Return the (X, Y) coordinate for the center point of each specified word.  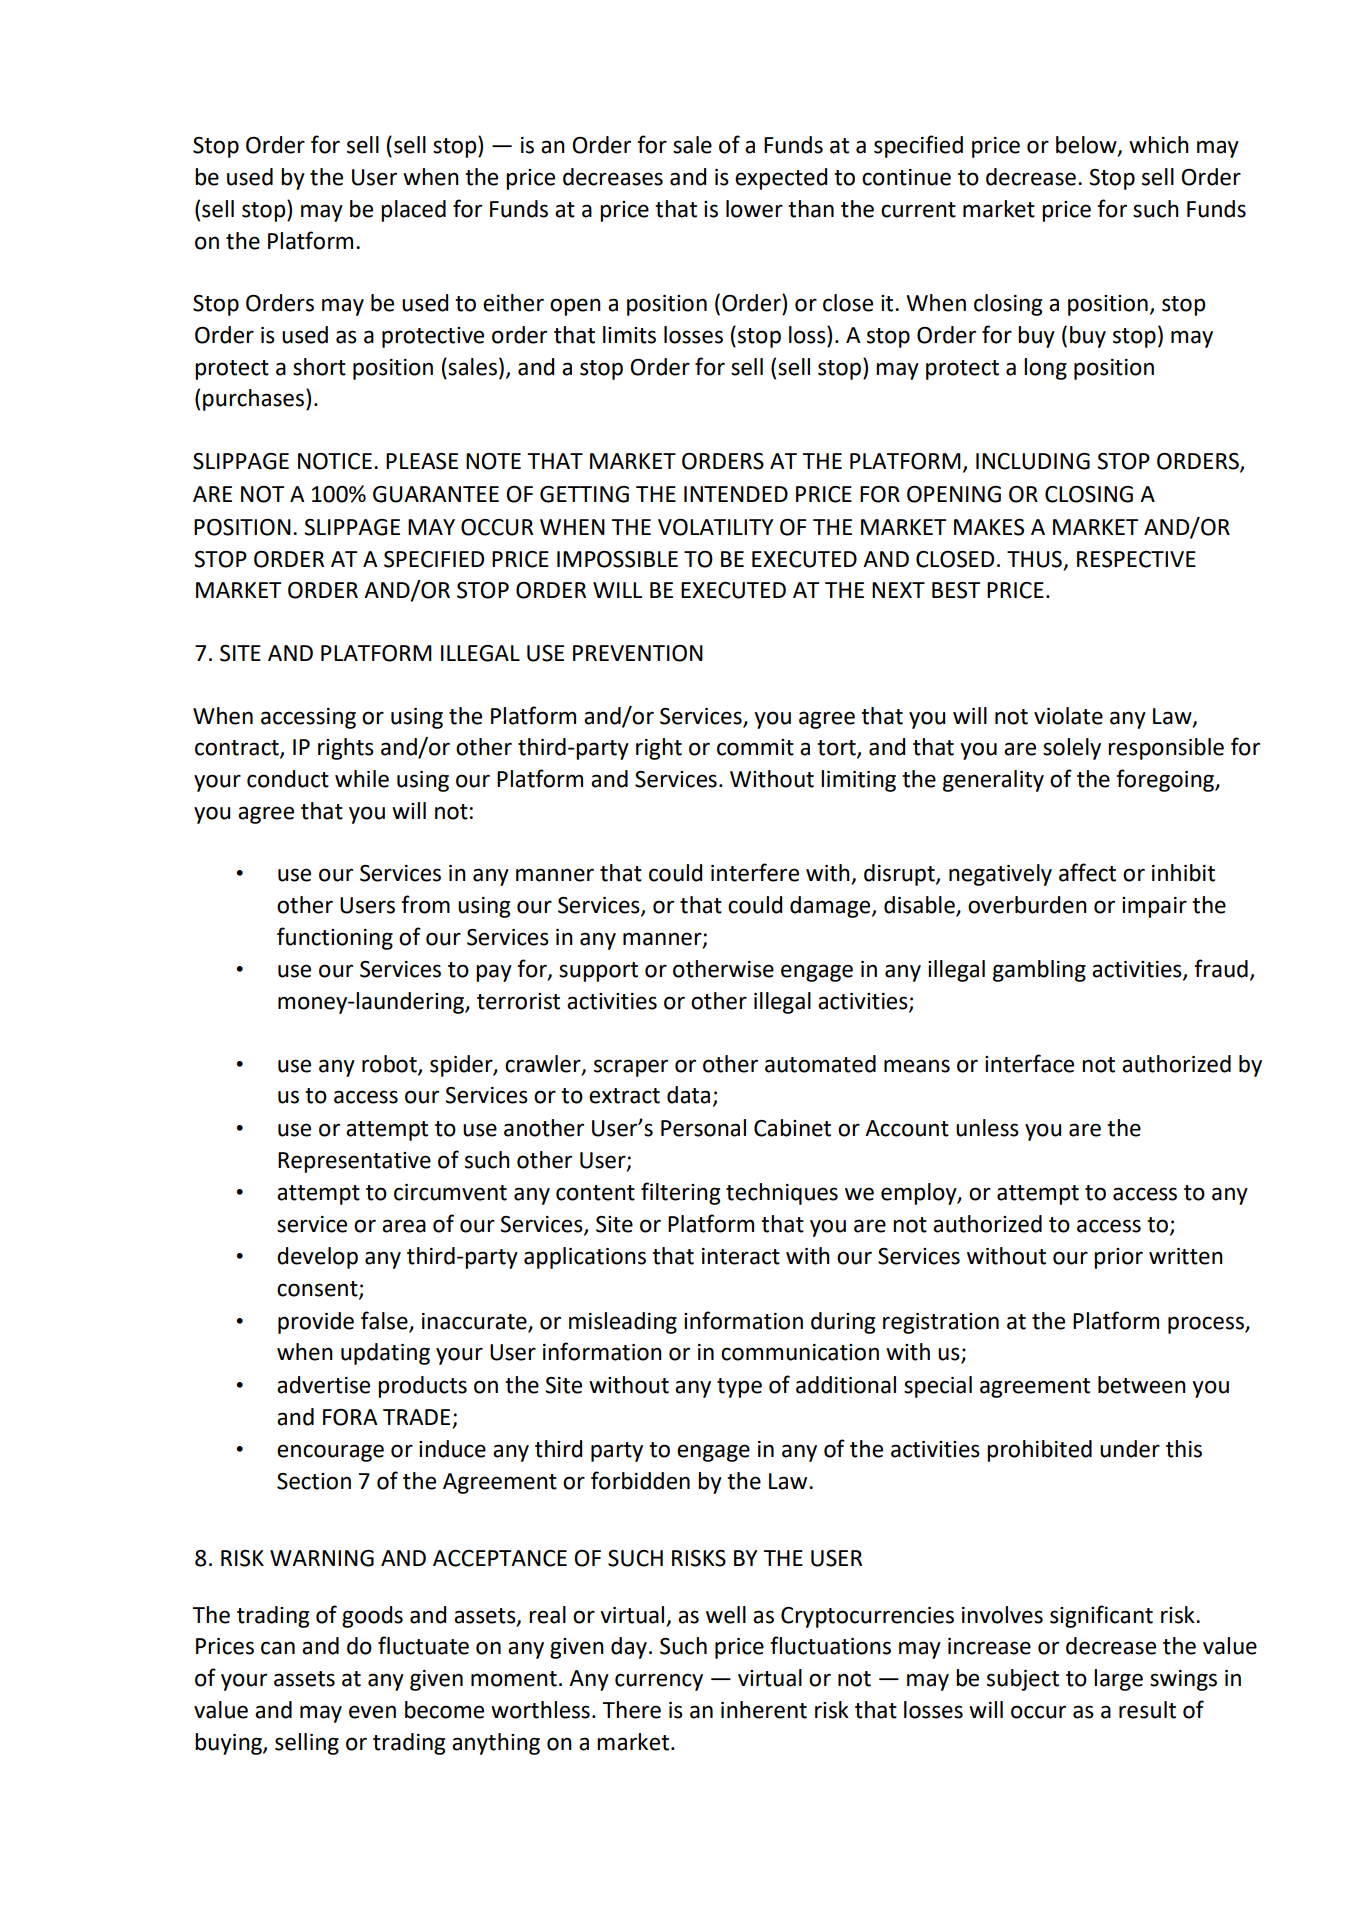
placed (413, 211)
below (1087, 146)
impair (1154, 907)
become (444, 1710)
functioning (335, 938)
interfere (755, 872)
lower (754, 209)
